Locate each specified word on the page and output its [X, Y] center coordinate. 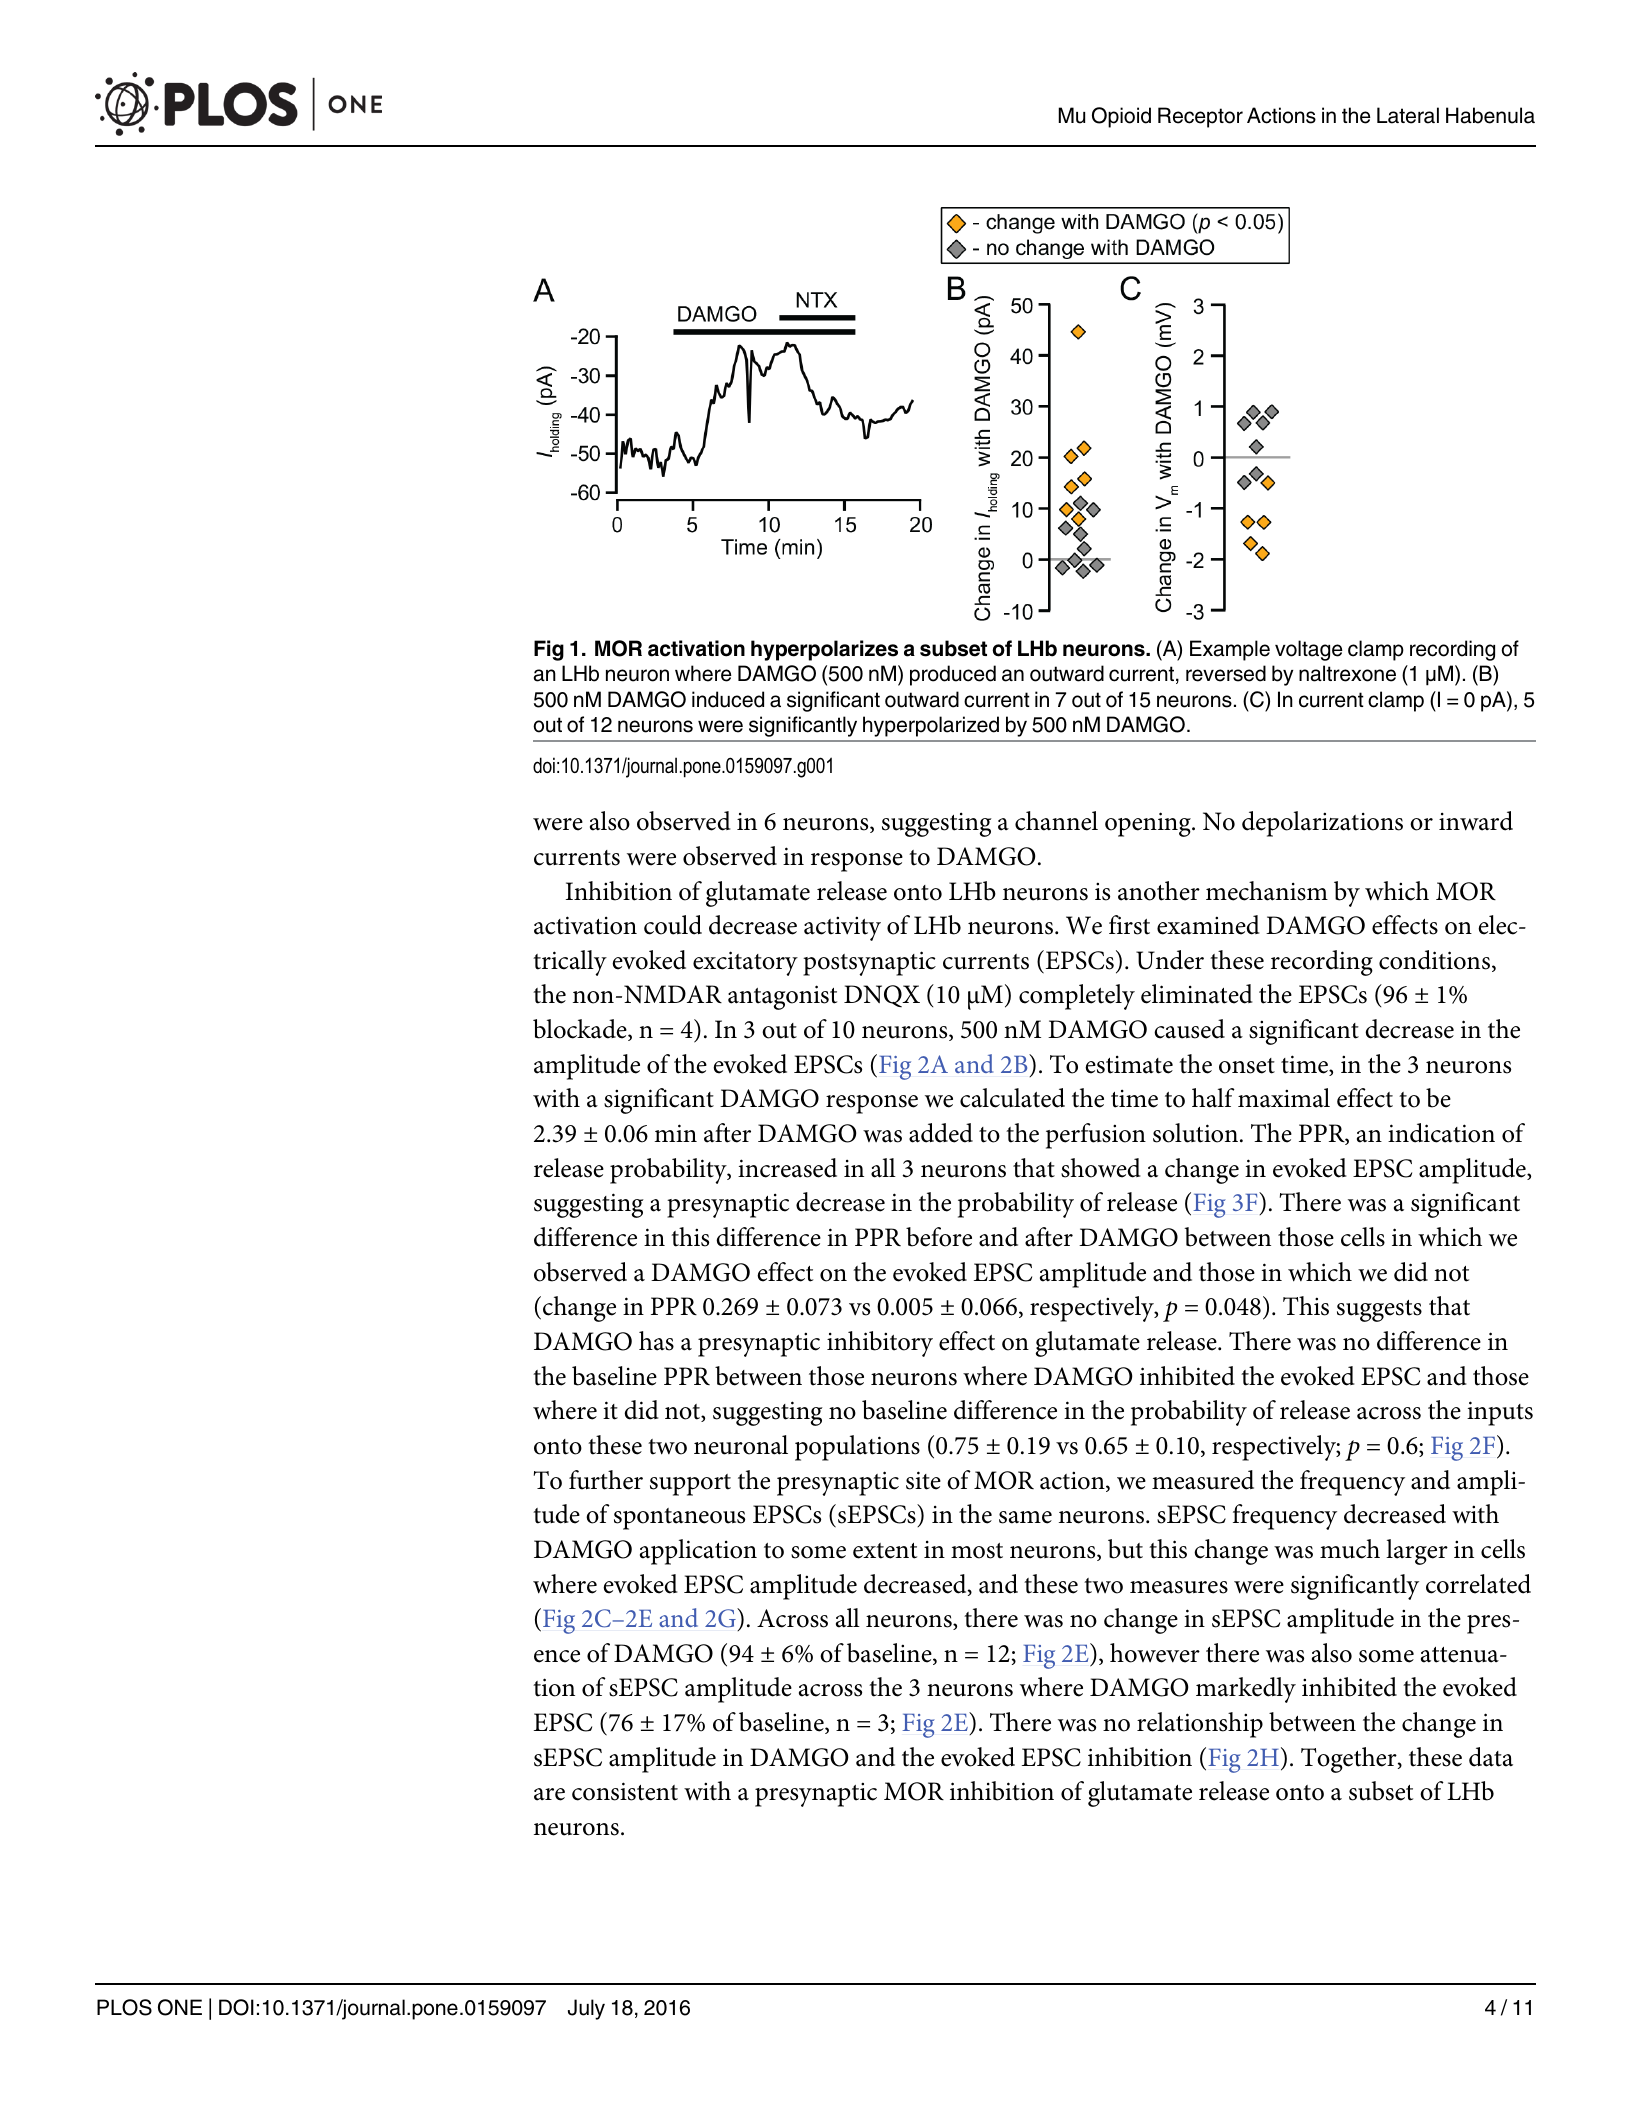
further [606, 1480]
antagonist [782, 997]
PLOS [124, 2007]
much [1350, 1549]
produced [953, 675]
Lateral [1408, 115]
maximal [1284, 1098]
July [586, 2009]
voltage [1309, 650]
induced [728, 699]
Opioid [1121, 117]
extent [885, 1551]
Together [1350, 1760]
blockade [581, 1030]
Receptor [1200, 117]
